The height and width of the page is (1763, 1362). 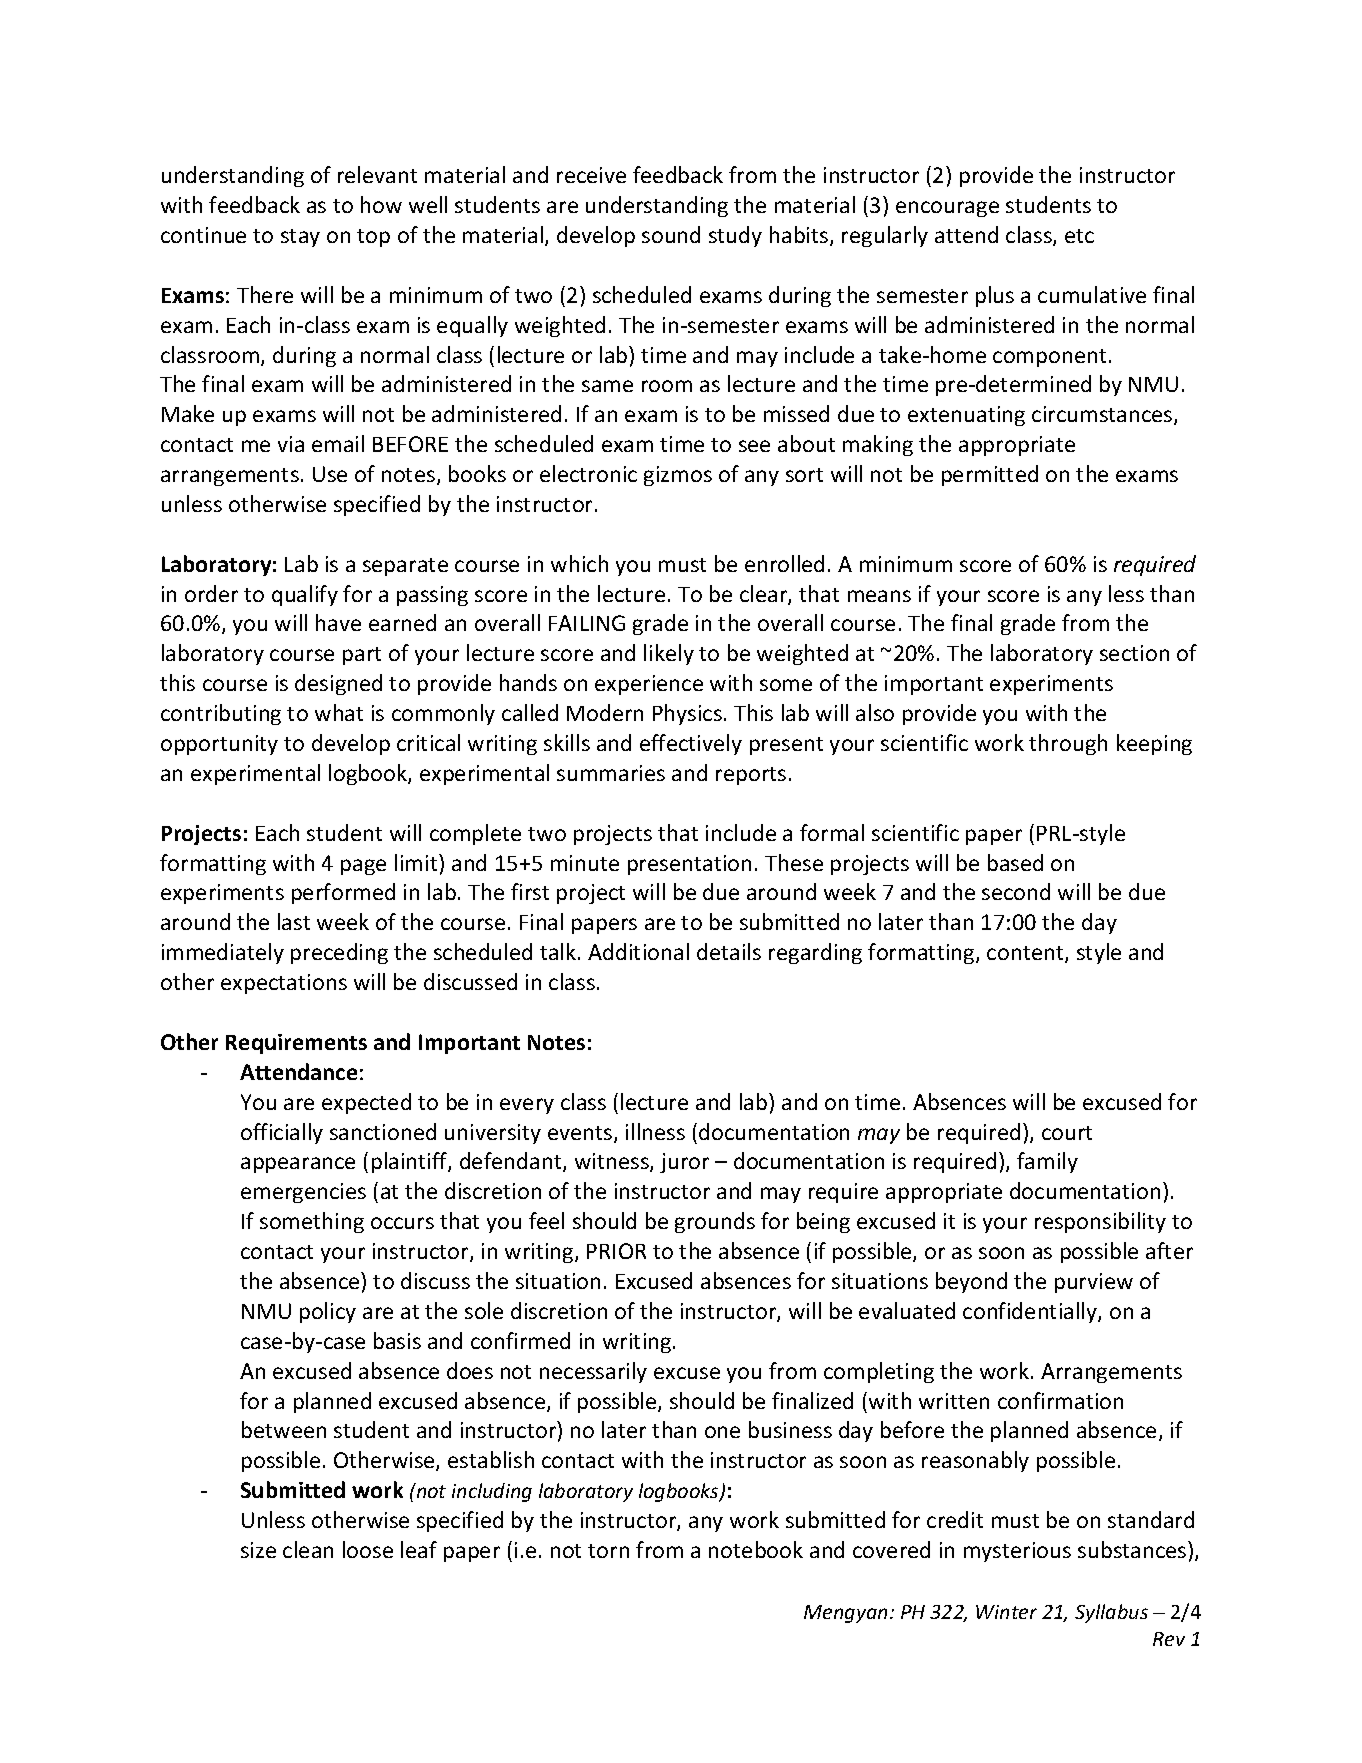 I want to click on expectations, so click(x=284, y=984).
